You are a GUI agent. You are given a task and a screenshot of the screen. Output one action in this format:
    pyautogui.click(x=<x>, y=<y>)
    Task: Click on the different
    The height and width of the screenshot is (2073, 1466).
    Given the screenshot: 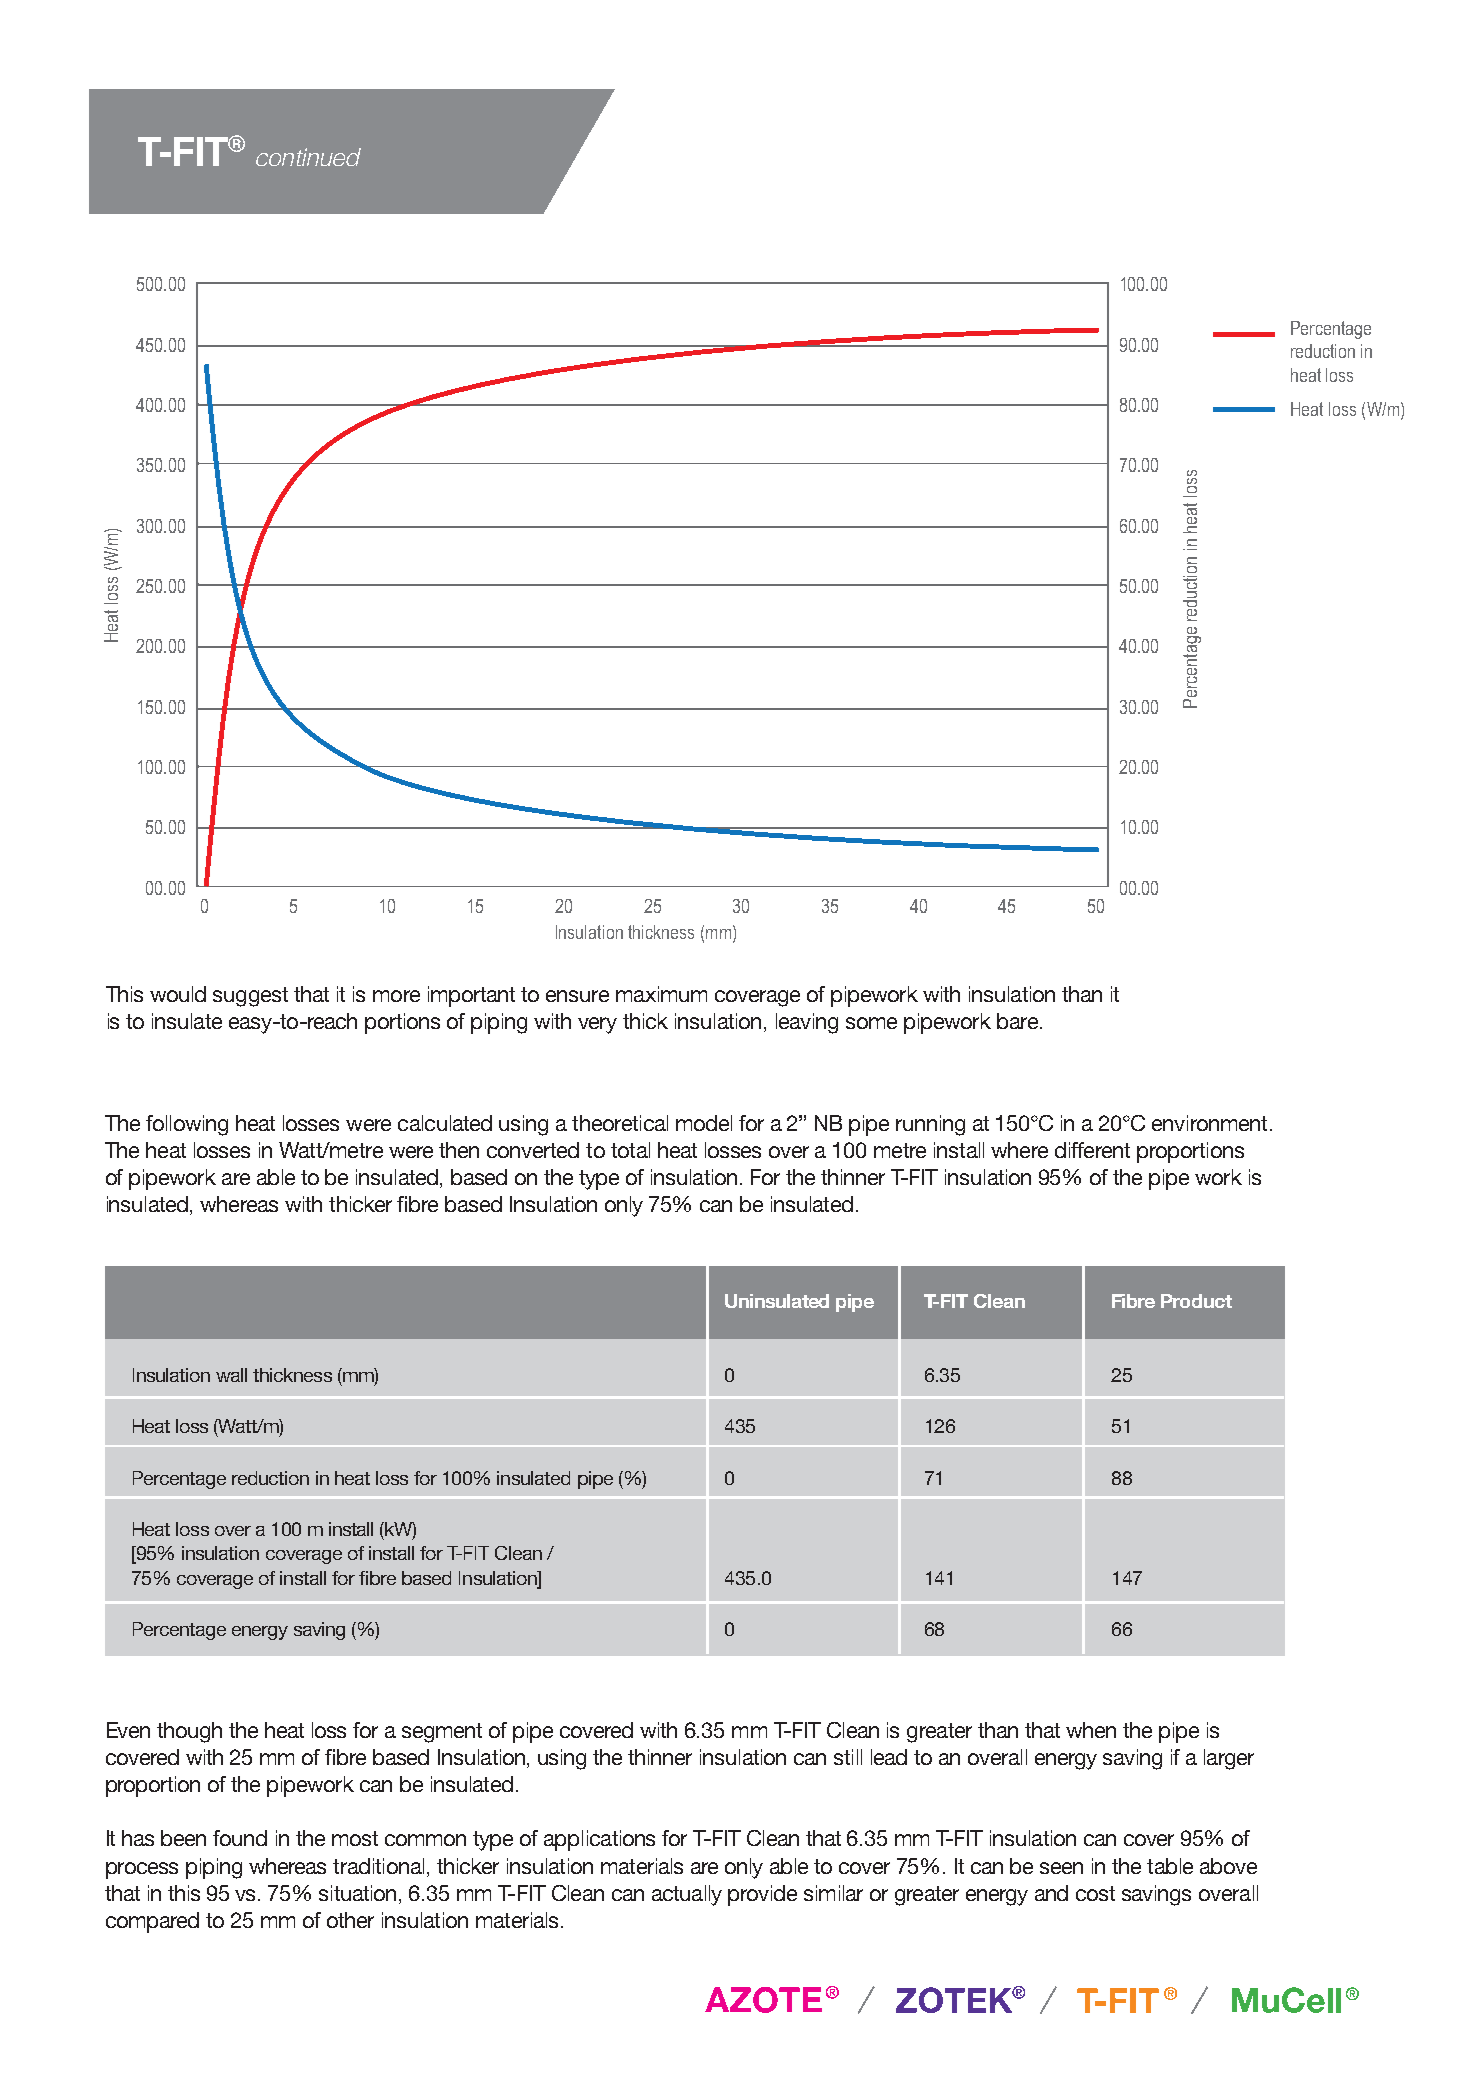 What is the action you would take?
    pyautogui.click(x=1092, y=1150)
